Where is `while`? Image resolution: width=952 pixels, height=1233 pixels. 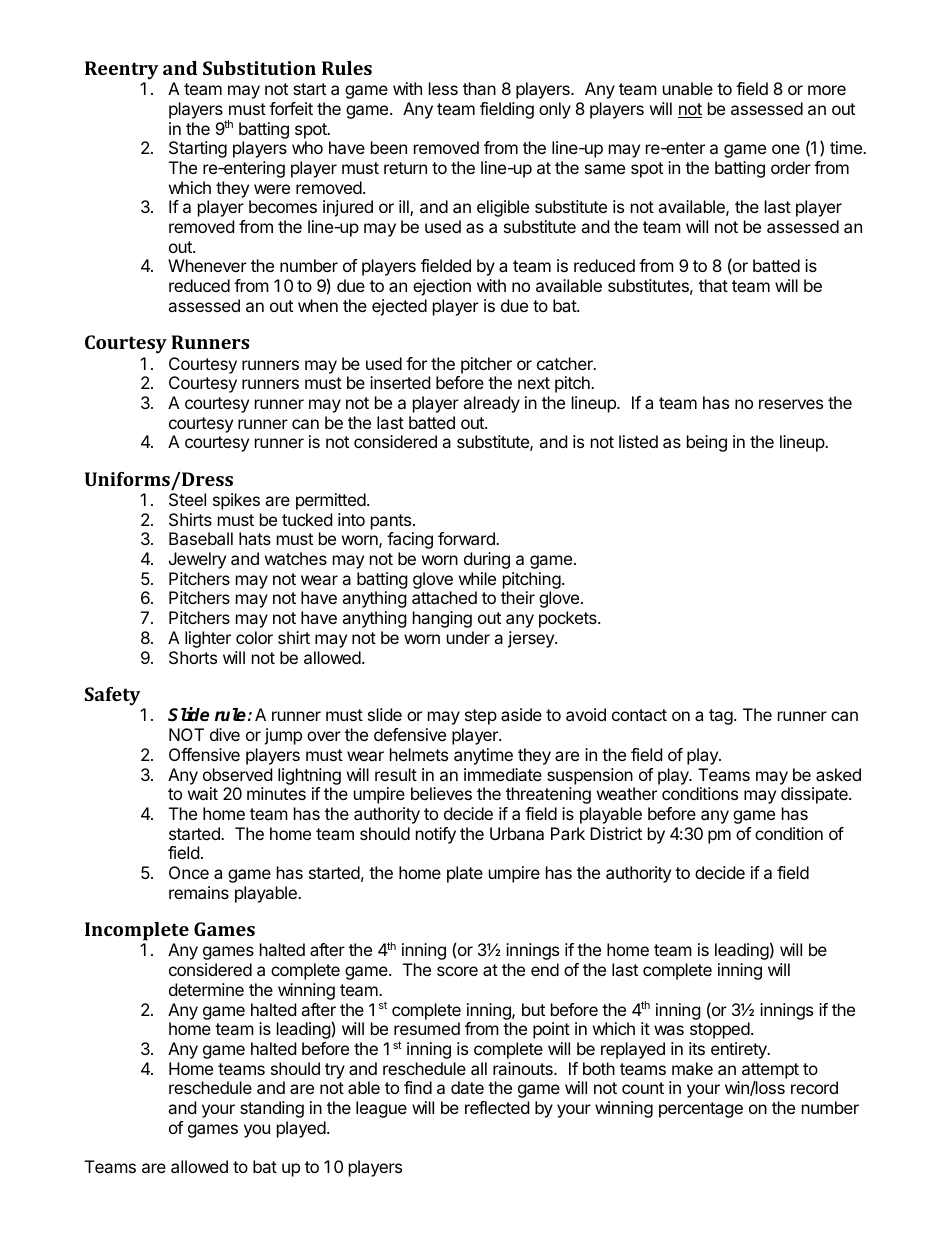 while is located at coordinates (477, 578).
